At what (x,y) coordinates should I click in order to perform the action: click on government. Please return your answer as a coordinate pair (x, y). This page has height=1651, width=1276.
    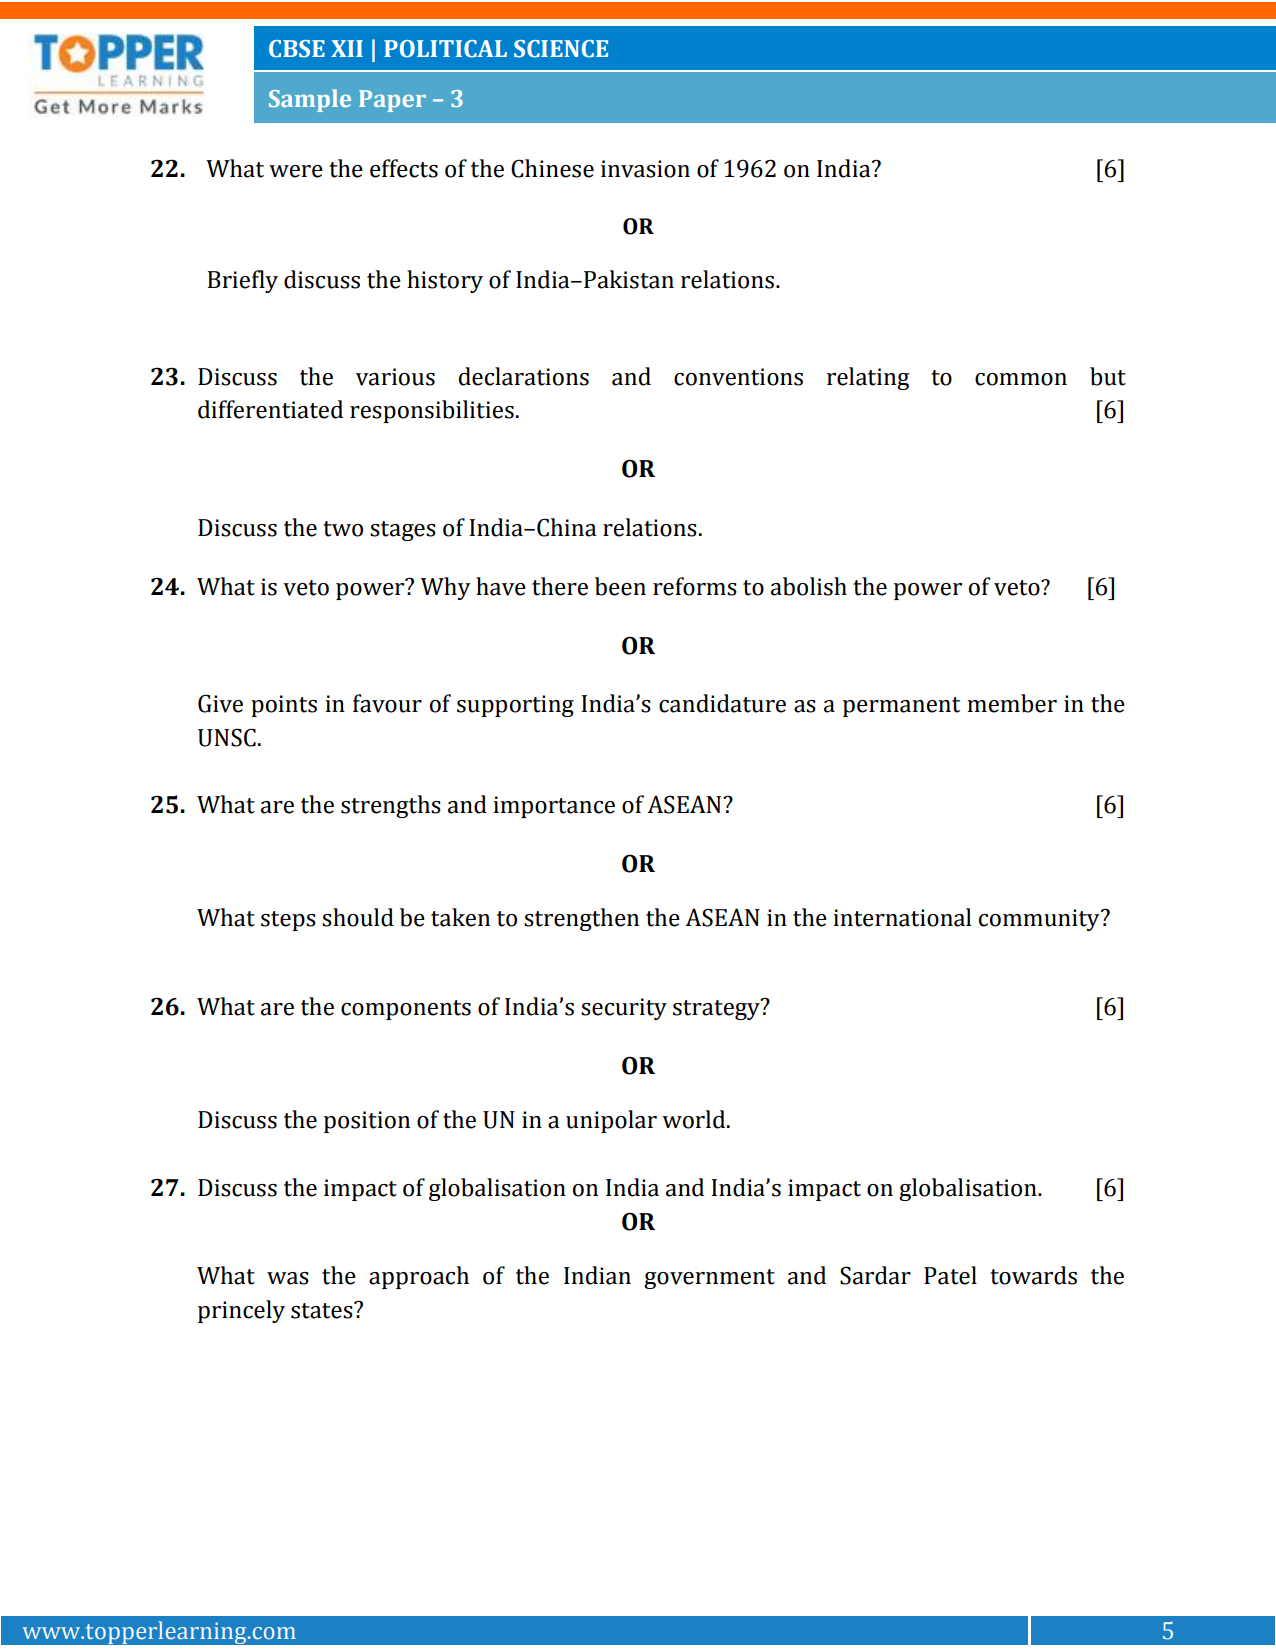
    Looking at the image, I should click on (709, 1279).
